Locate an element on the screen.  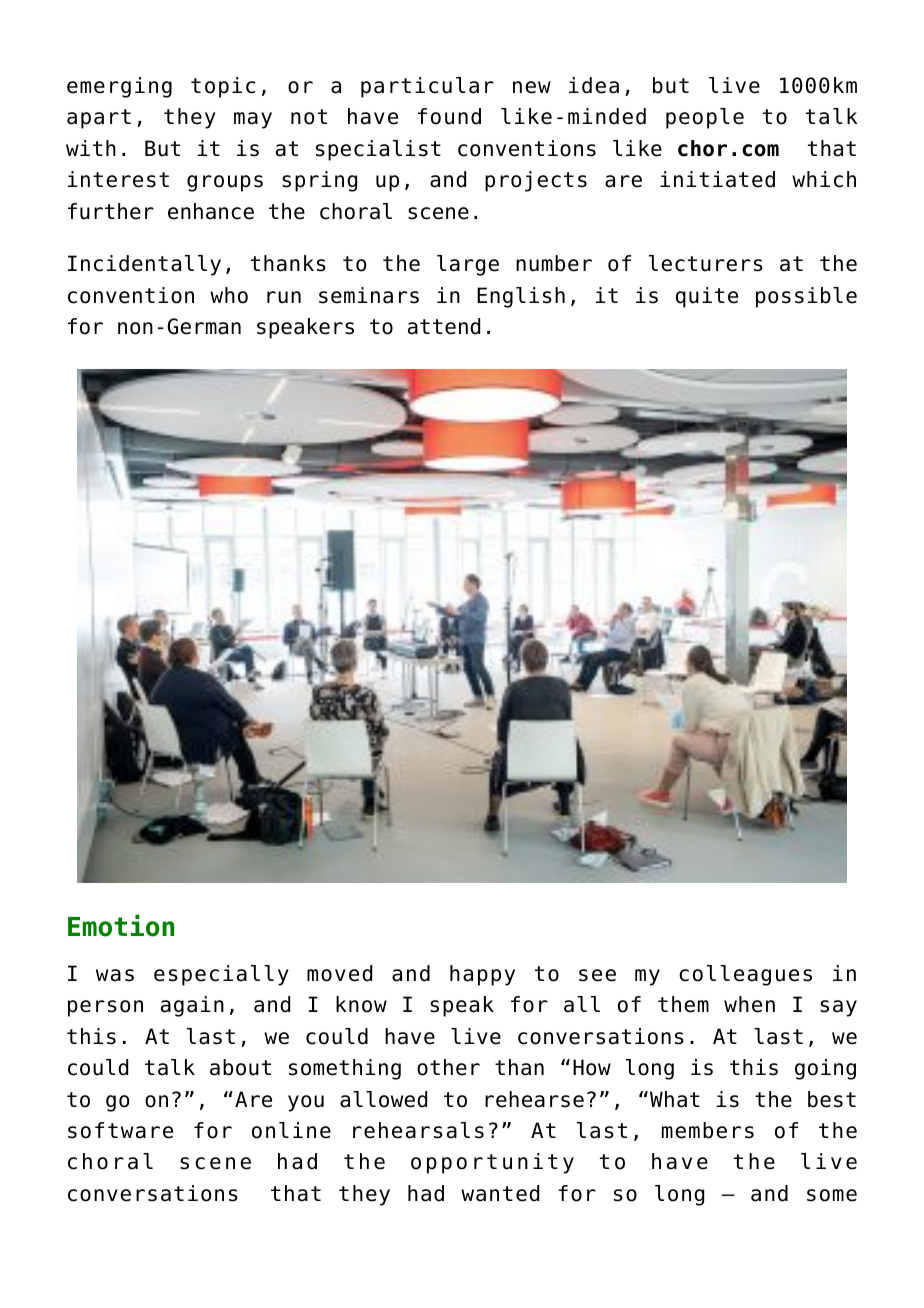
topic is located at coordinates (223, 87).
